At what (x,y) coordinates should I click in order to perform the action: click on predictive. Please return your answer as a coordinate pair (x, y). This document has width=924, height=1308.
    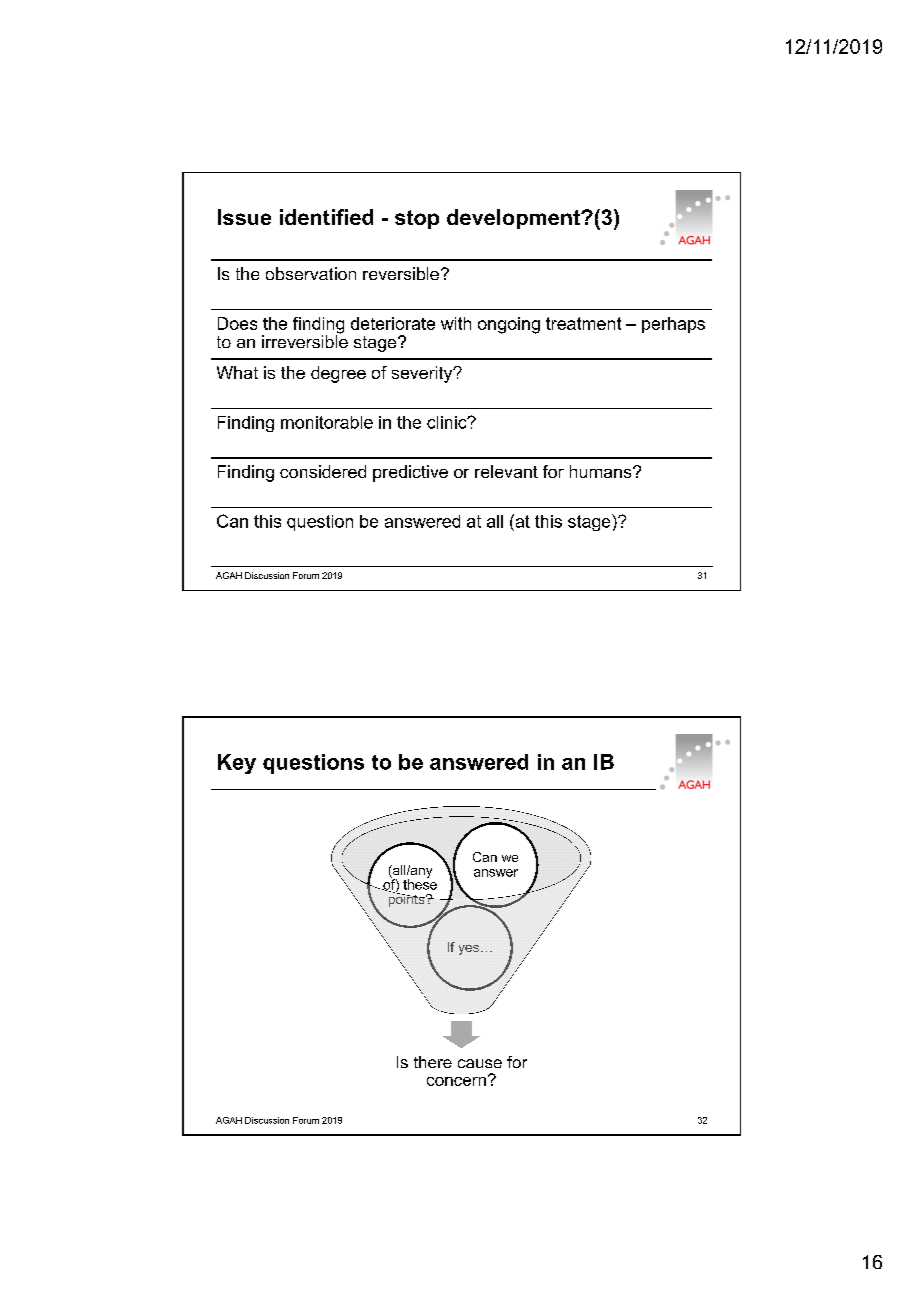
    Looking at the image, I should click on (410, 473).
